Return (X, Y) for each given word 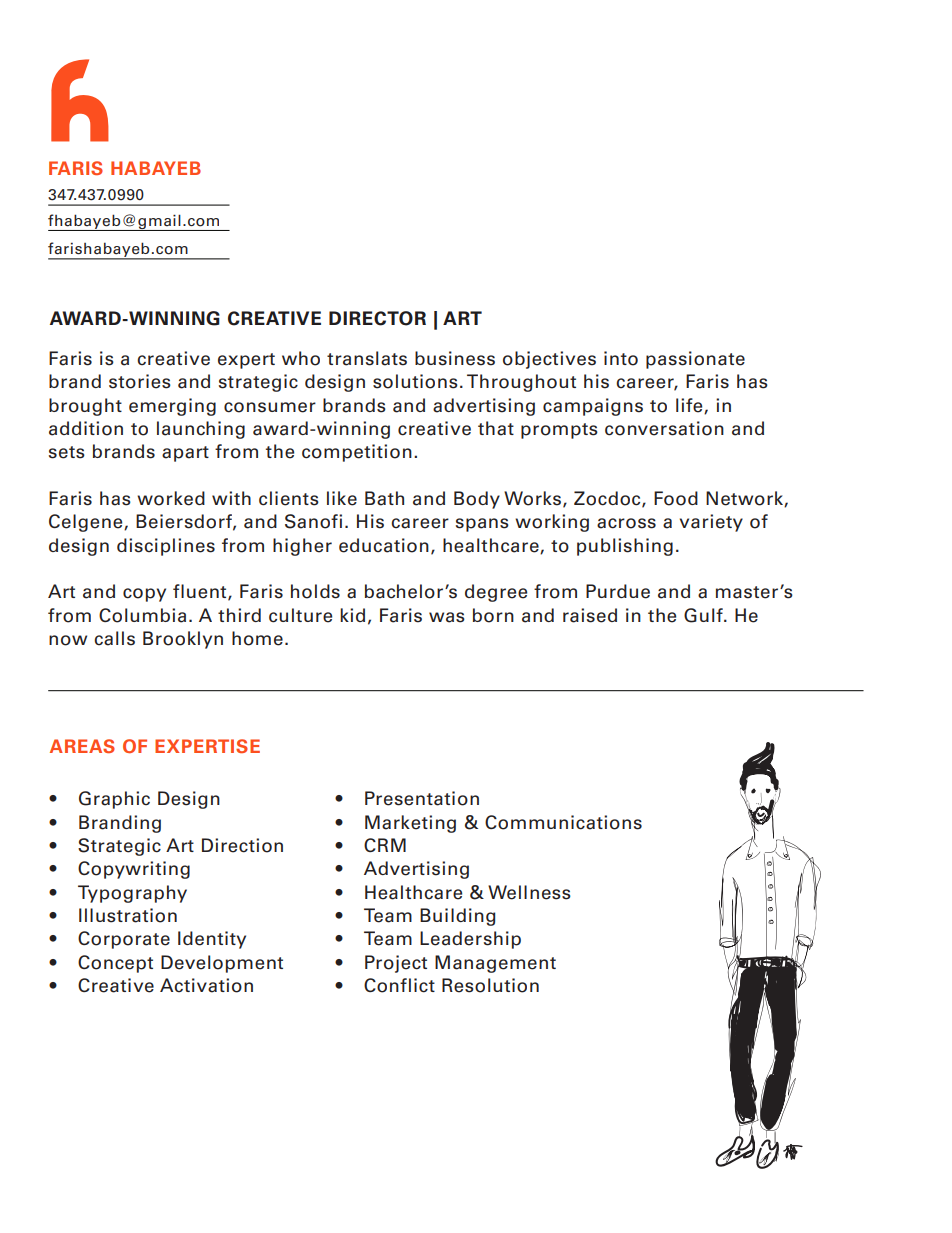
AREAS (82, 746)
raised (590, 615)
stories (140, 381)
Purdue (618, 591)
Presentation (422, 798)
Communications (563, 822)
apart (185, 454)
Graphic (114, 800)
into (621, 358)
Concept (115, 964)
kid (352, 615)
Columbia (142, 615)
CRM (385, 845)
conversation (664, 428)
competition (357, 453)
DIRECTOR (377, 318)
